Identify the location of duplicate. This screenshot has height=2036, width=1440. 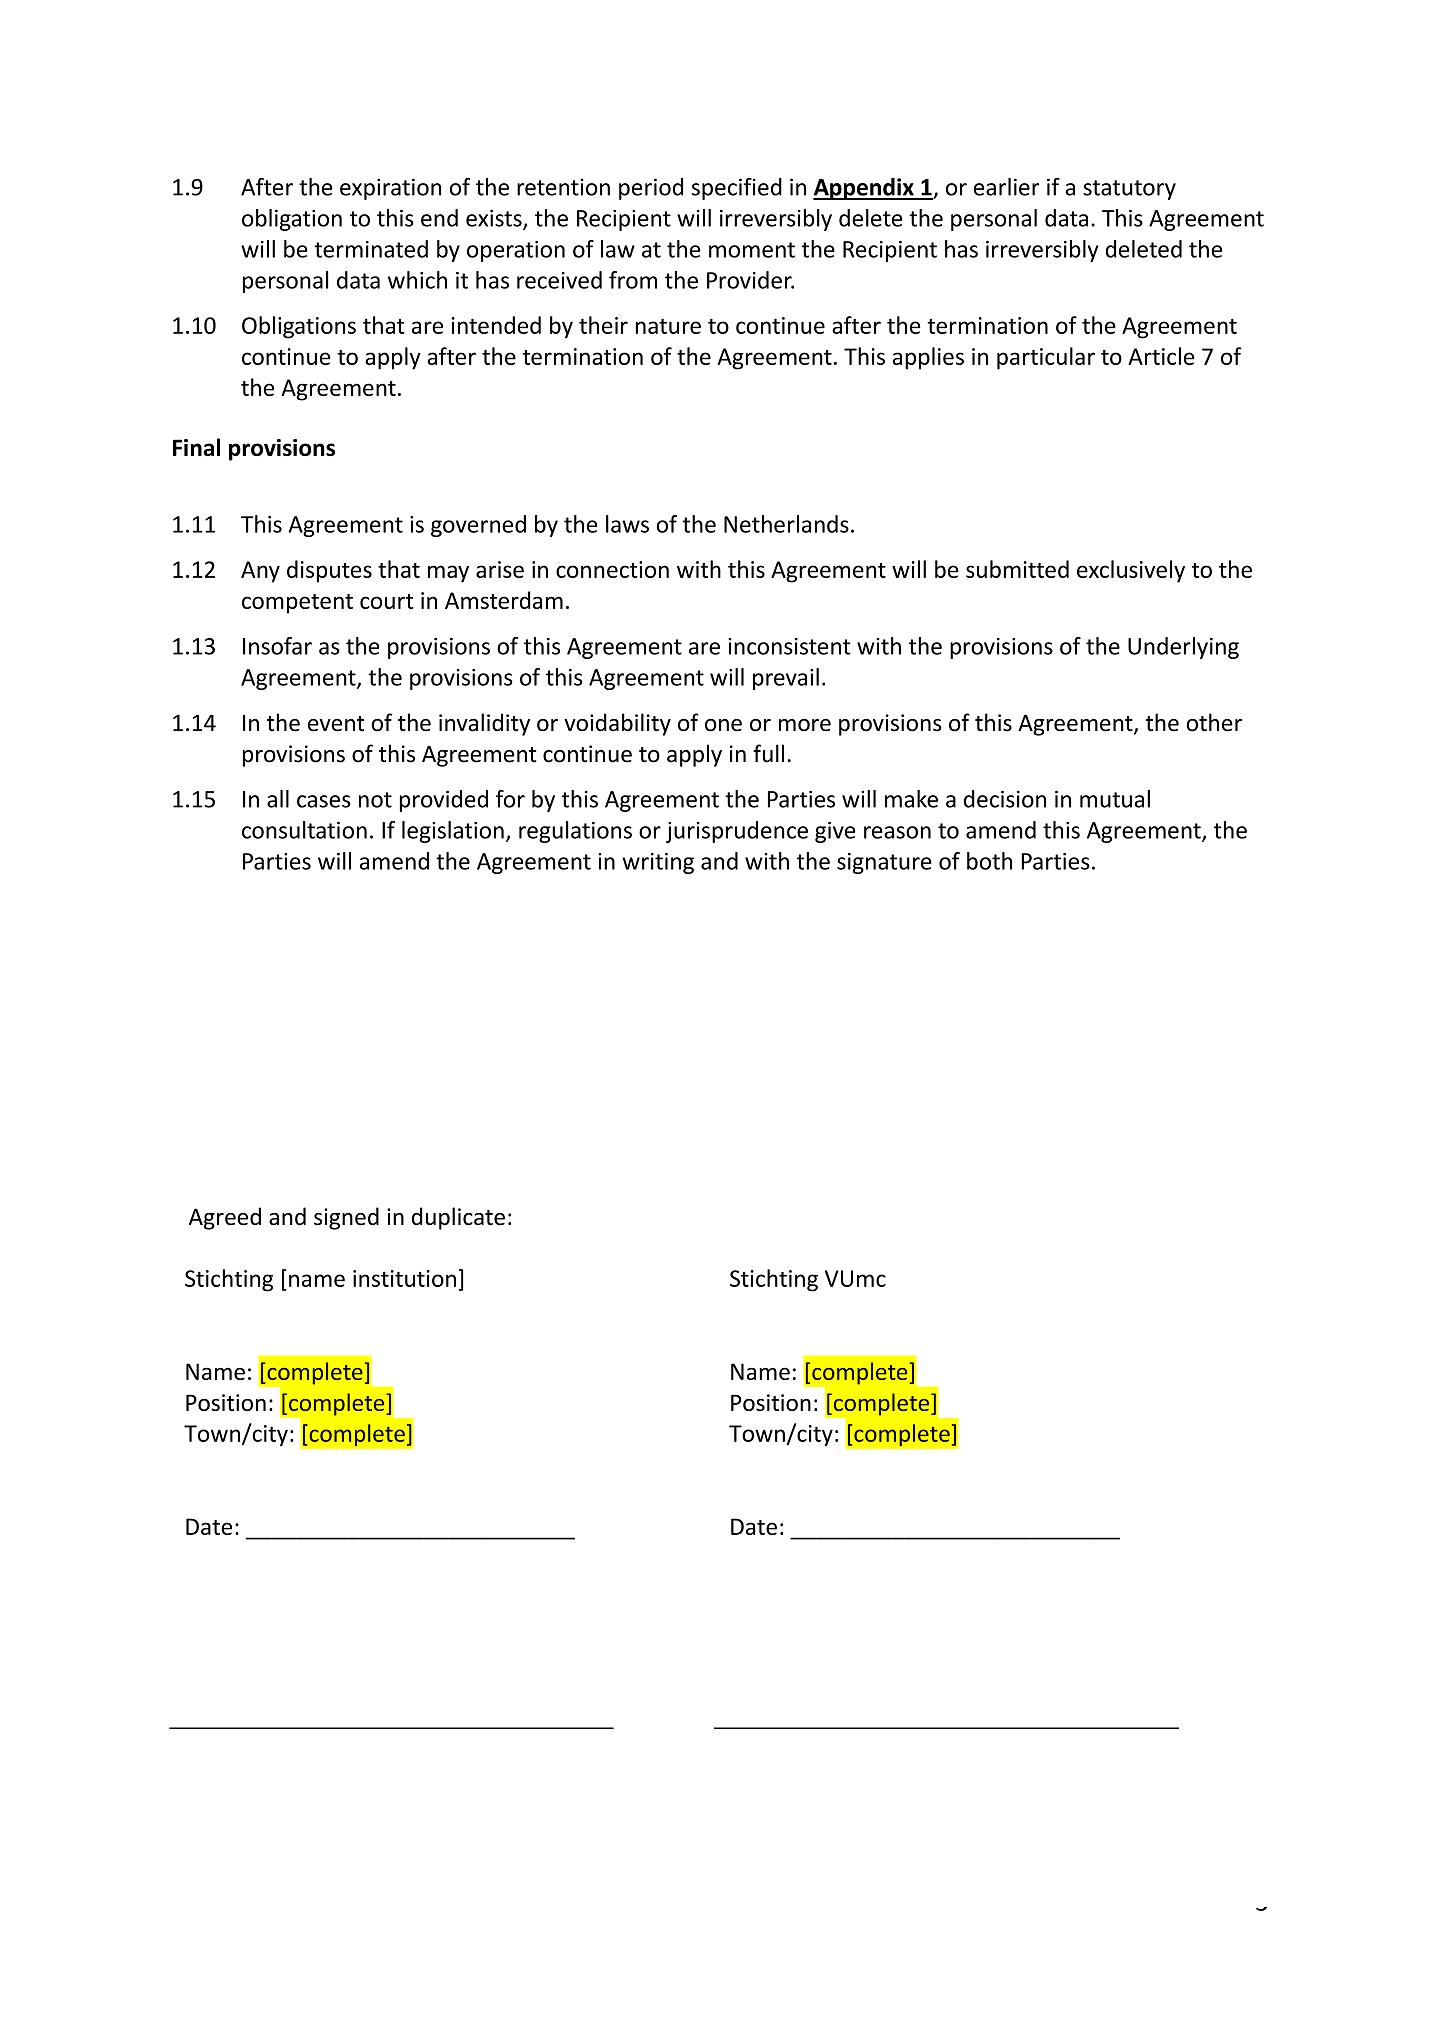
(458, 1218).
